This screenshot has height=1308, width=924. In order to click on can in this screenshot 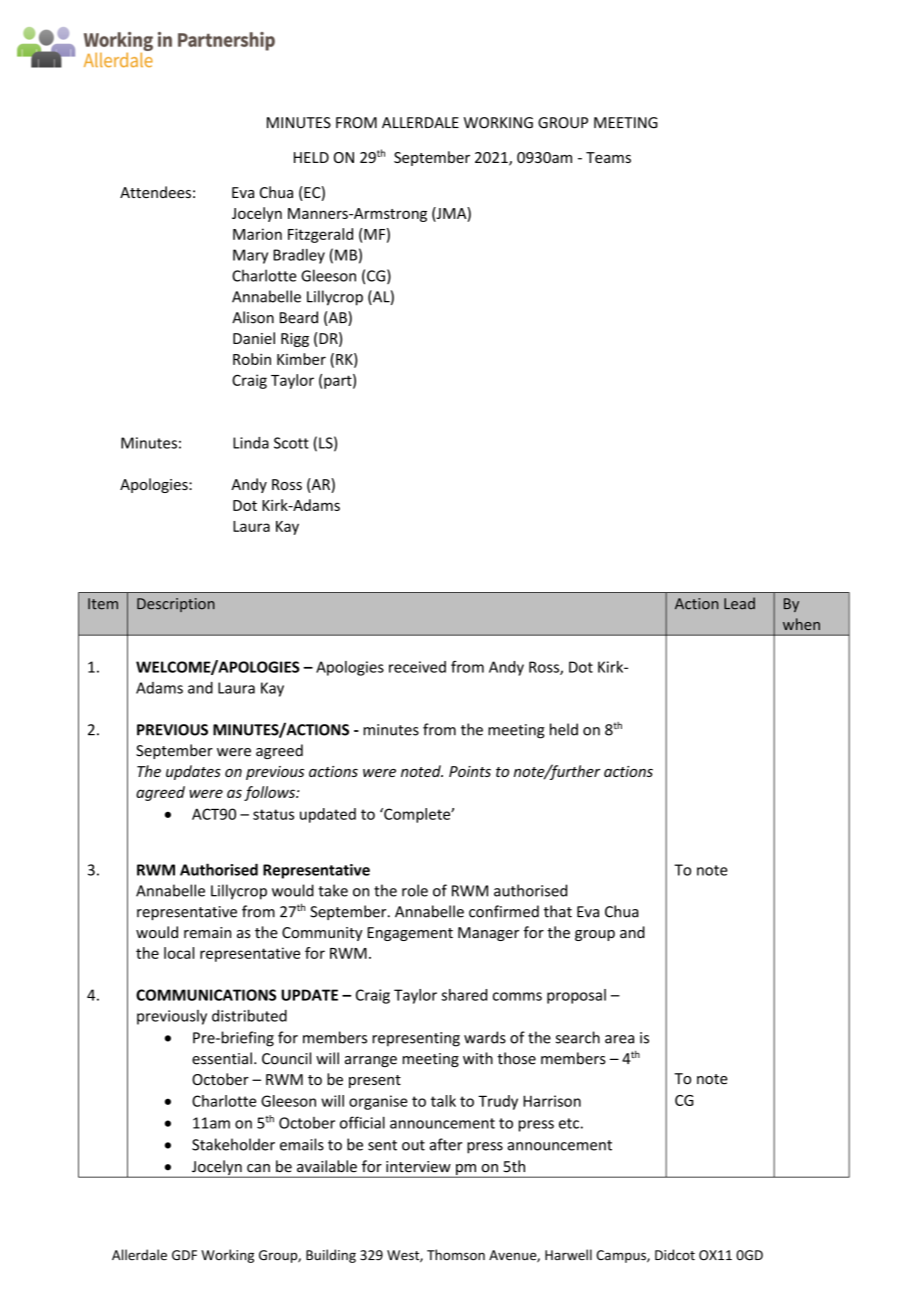, I will do `click(258, 1168)`.
